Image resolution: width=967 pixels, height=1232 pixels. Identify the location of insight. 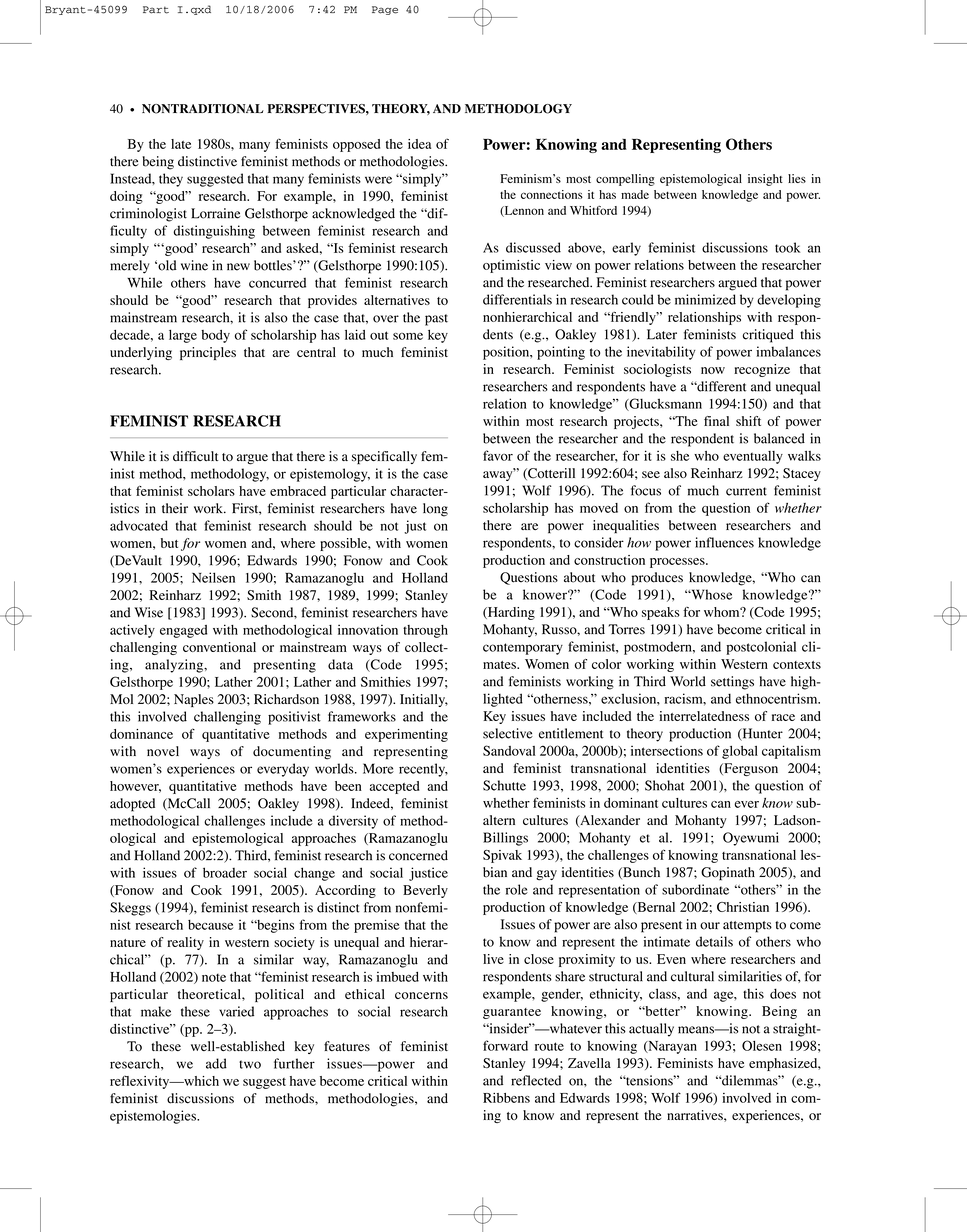
(765, 180).
